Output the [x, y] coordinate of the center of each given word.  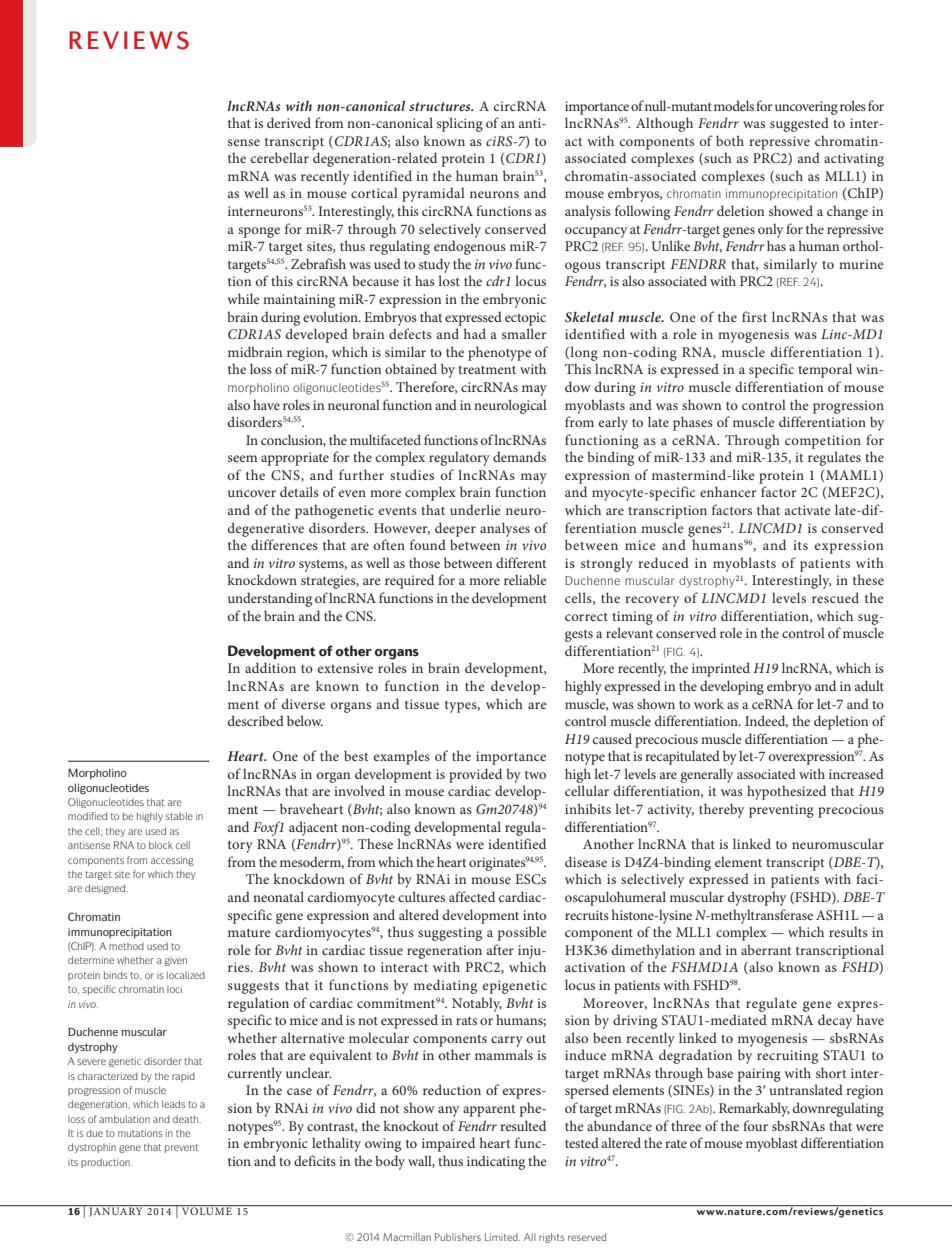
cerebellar [280, 157]
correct [586, 617]
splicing [460, 124]
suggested [799, 124]
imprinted [721, 669]
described [256, 720]
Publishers [458, 1237]
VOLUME [207, 1211]
